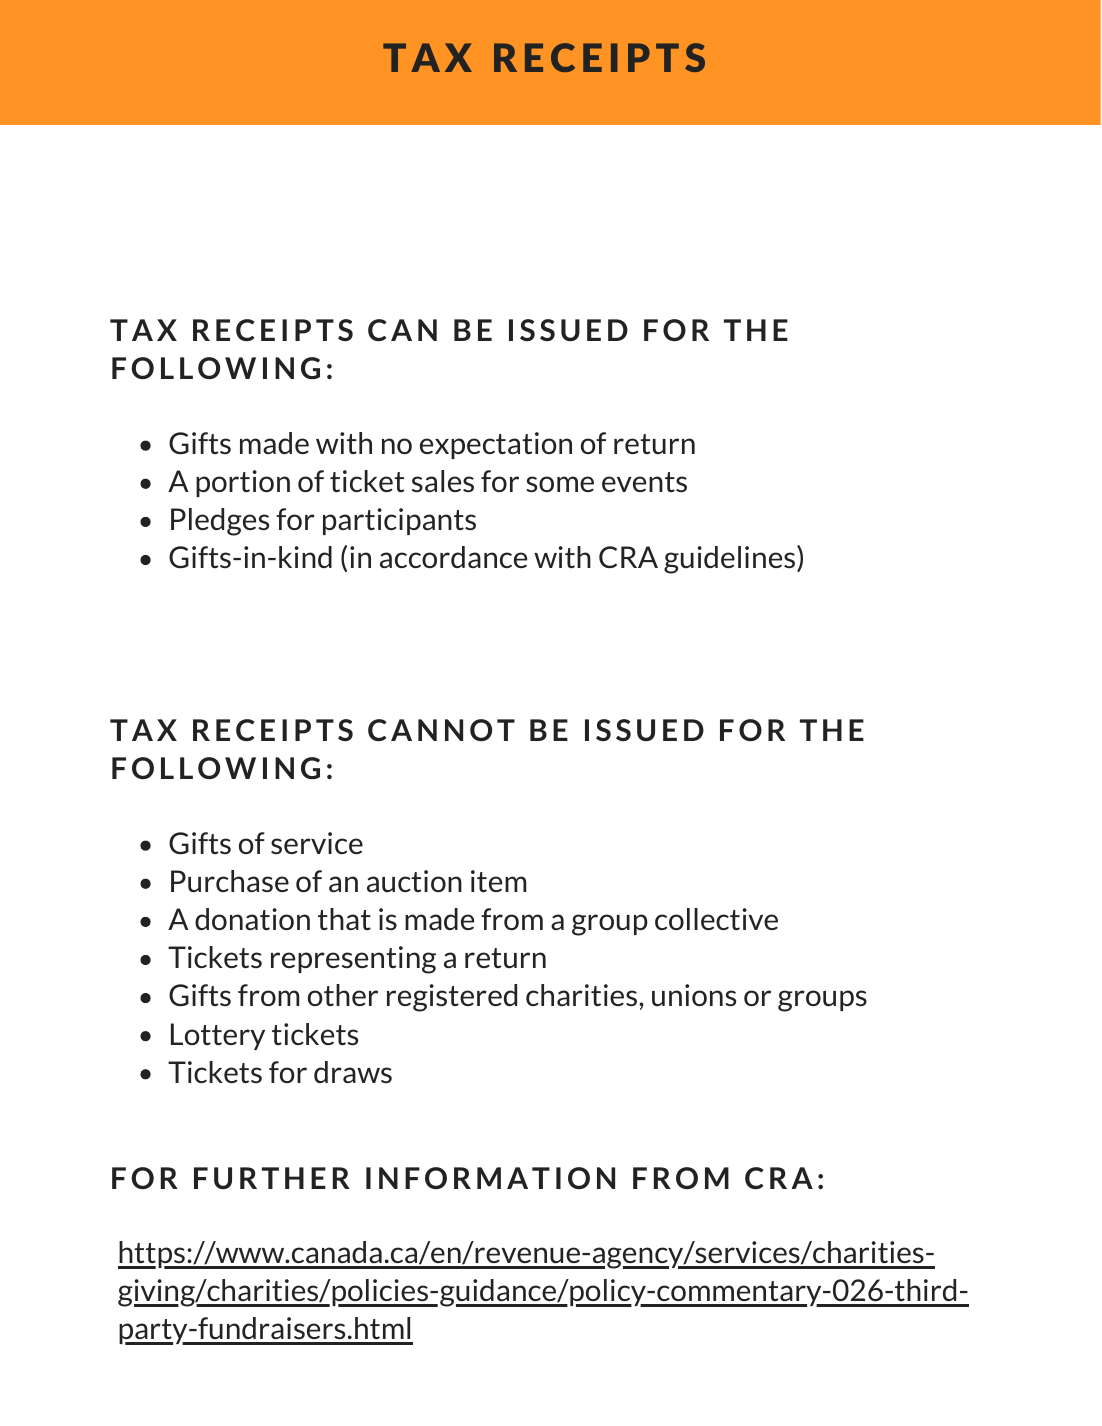 The image size is (1102, 1426). Describe the element at coordinates (716, 919) in the screenshot. I see `collective` at that location.
